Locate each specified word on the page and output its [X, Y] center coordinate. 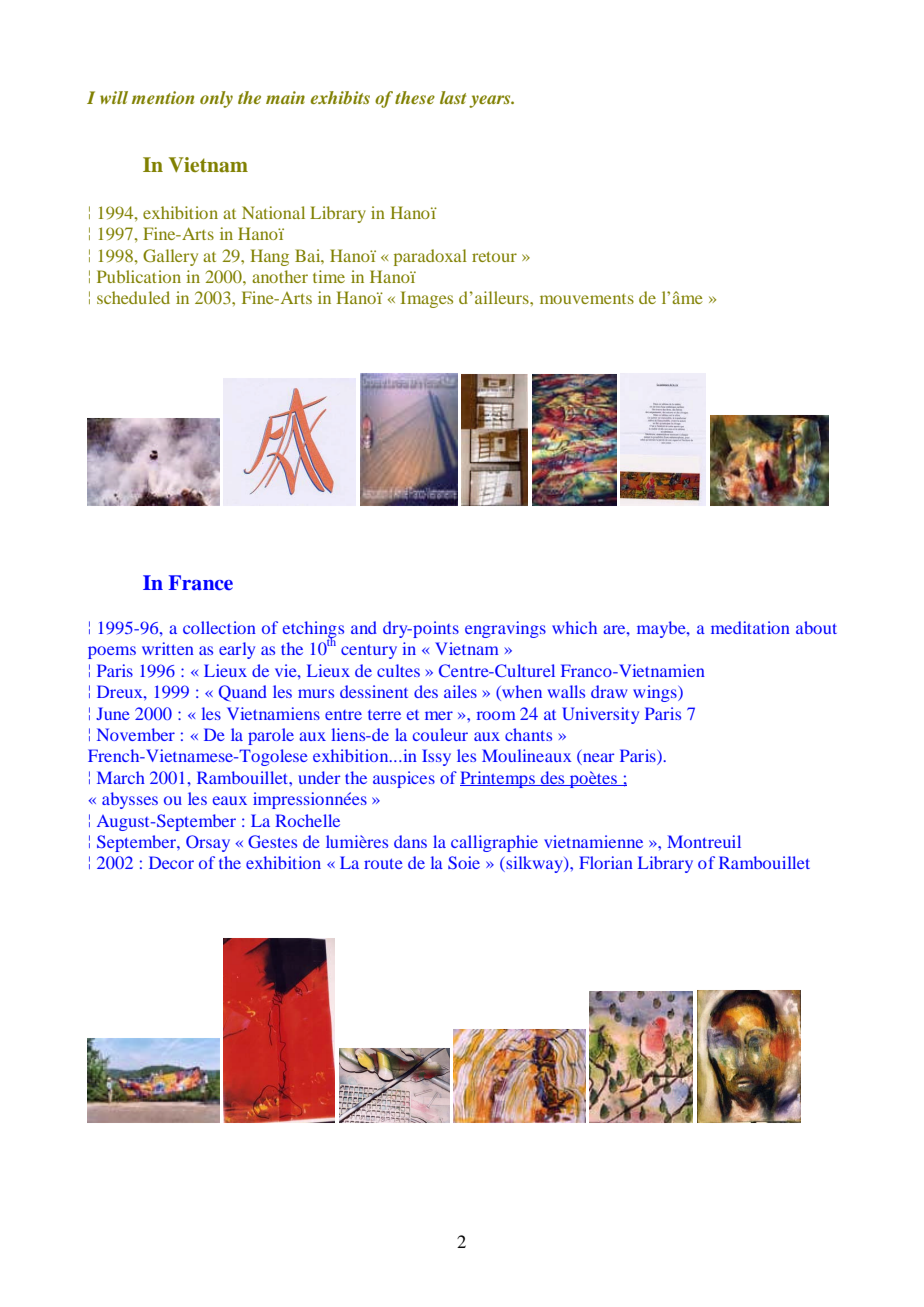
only [216, 99]
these [415, 97]
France [200, 583]
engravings [505, 629]
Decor [171, 862]
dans [410, 841]
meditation [750, 627]
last [453, 97]
